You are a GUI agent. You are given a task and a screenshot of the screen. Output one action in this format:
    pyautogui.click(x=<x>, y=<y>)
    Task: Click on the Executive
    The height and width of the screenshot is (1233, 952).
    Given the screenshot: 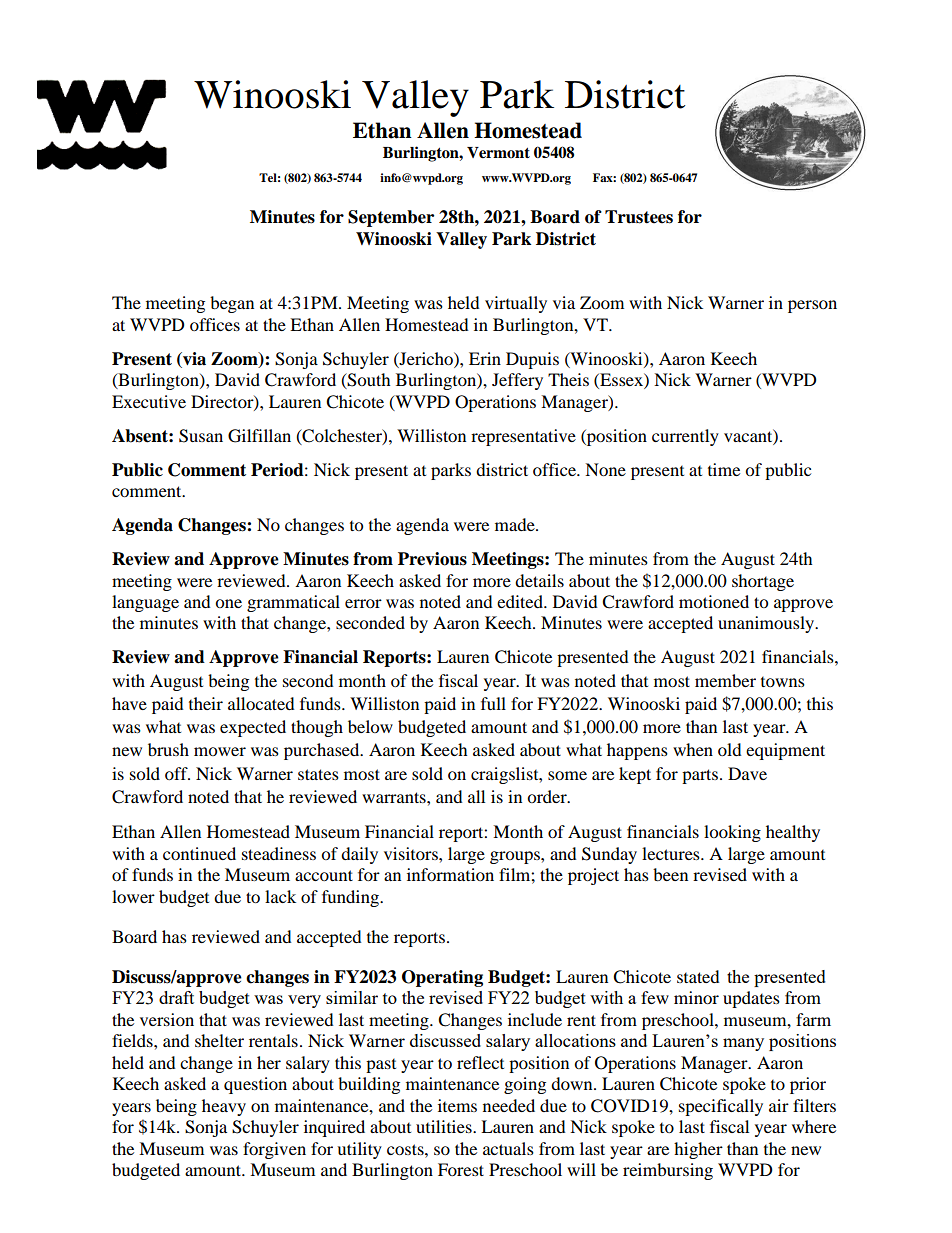 What is the action you would take?
    pyautogui.click(x=149, y=401)
